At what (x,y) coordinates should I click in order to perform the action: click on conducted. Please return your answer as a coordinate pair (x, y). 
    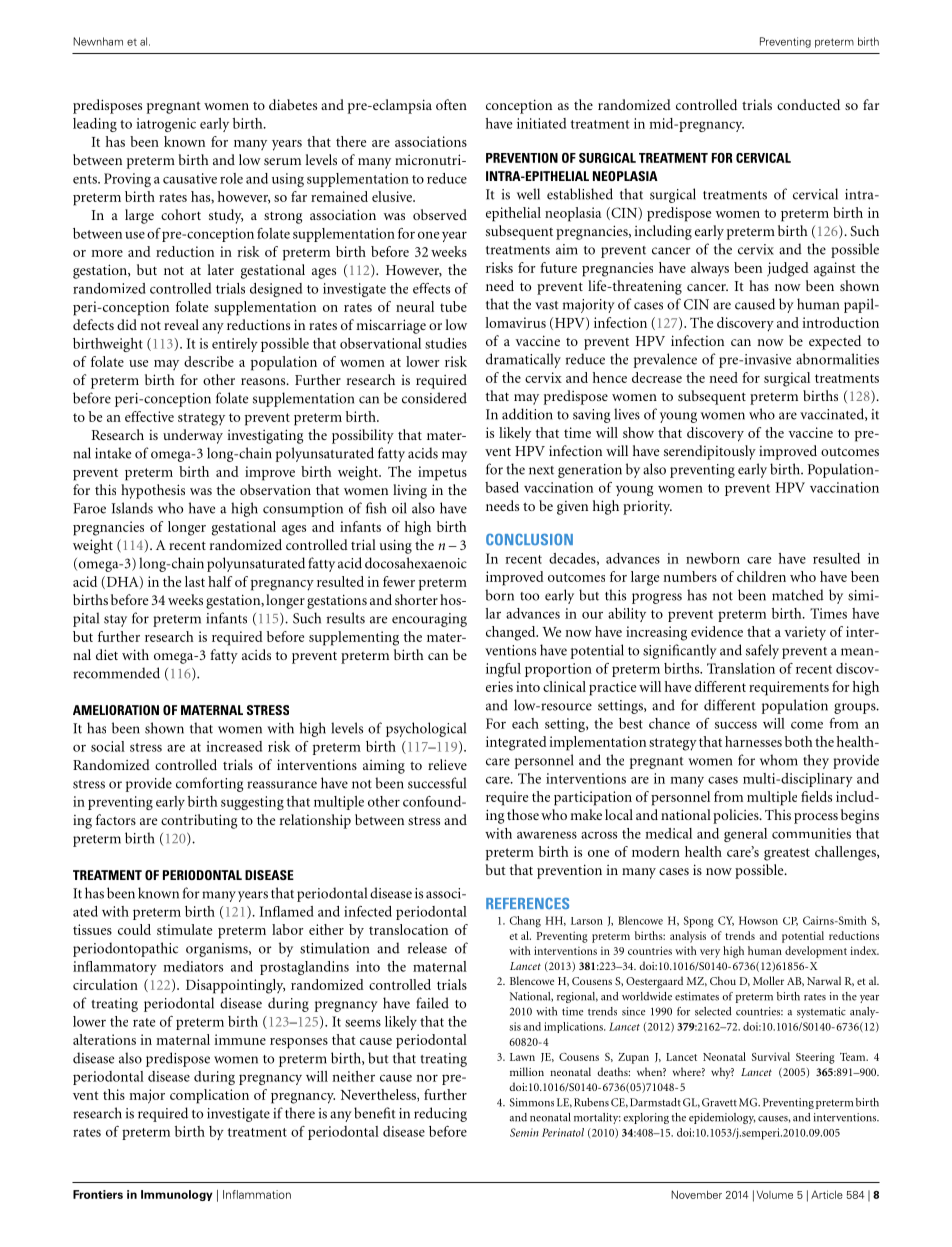
    Looking at the image, I should click on (808, 104).
